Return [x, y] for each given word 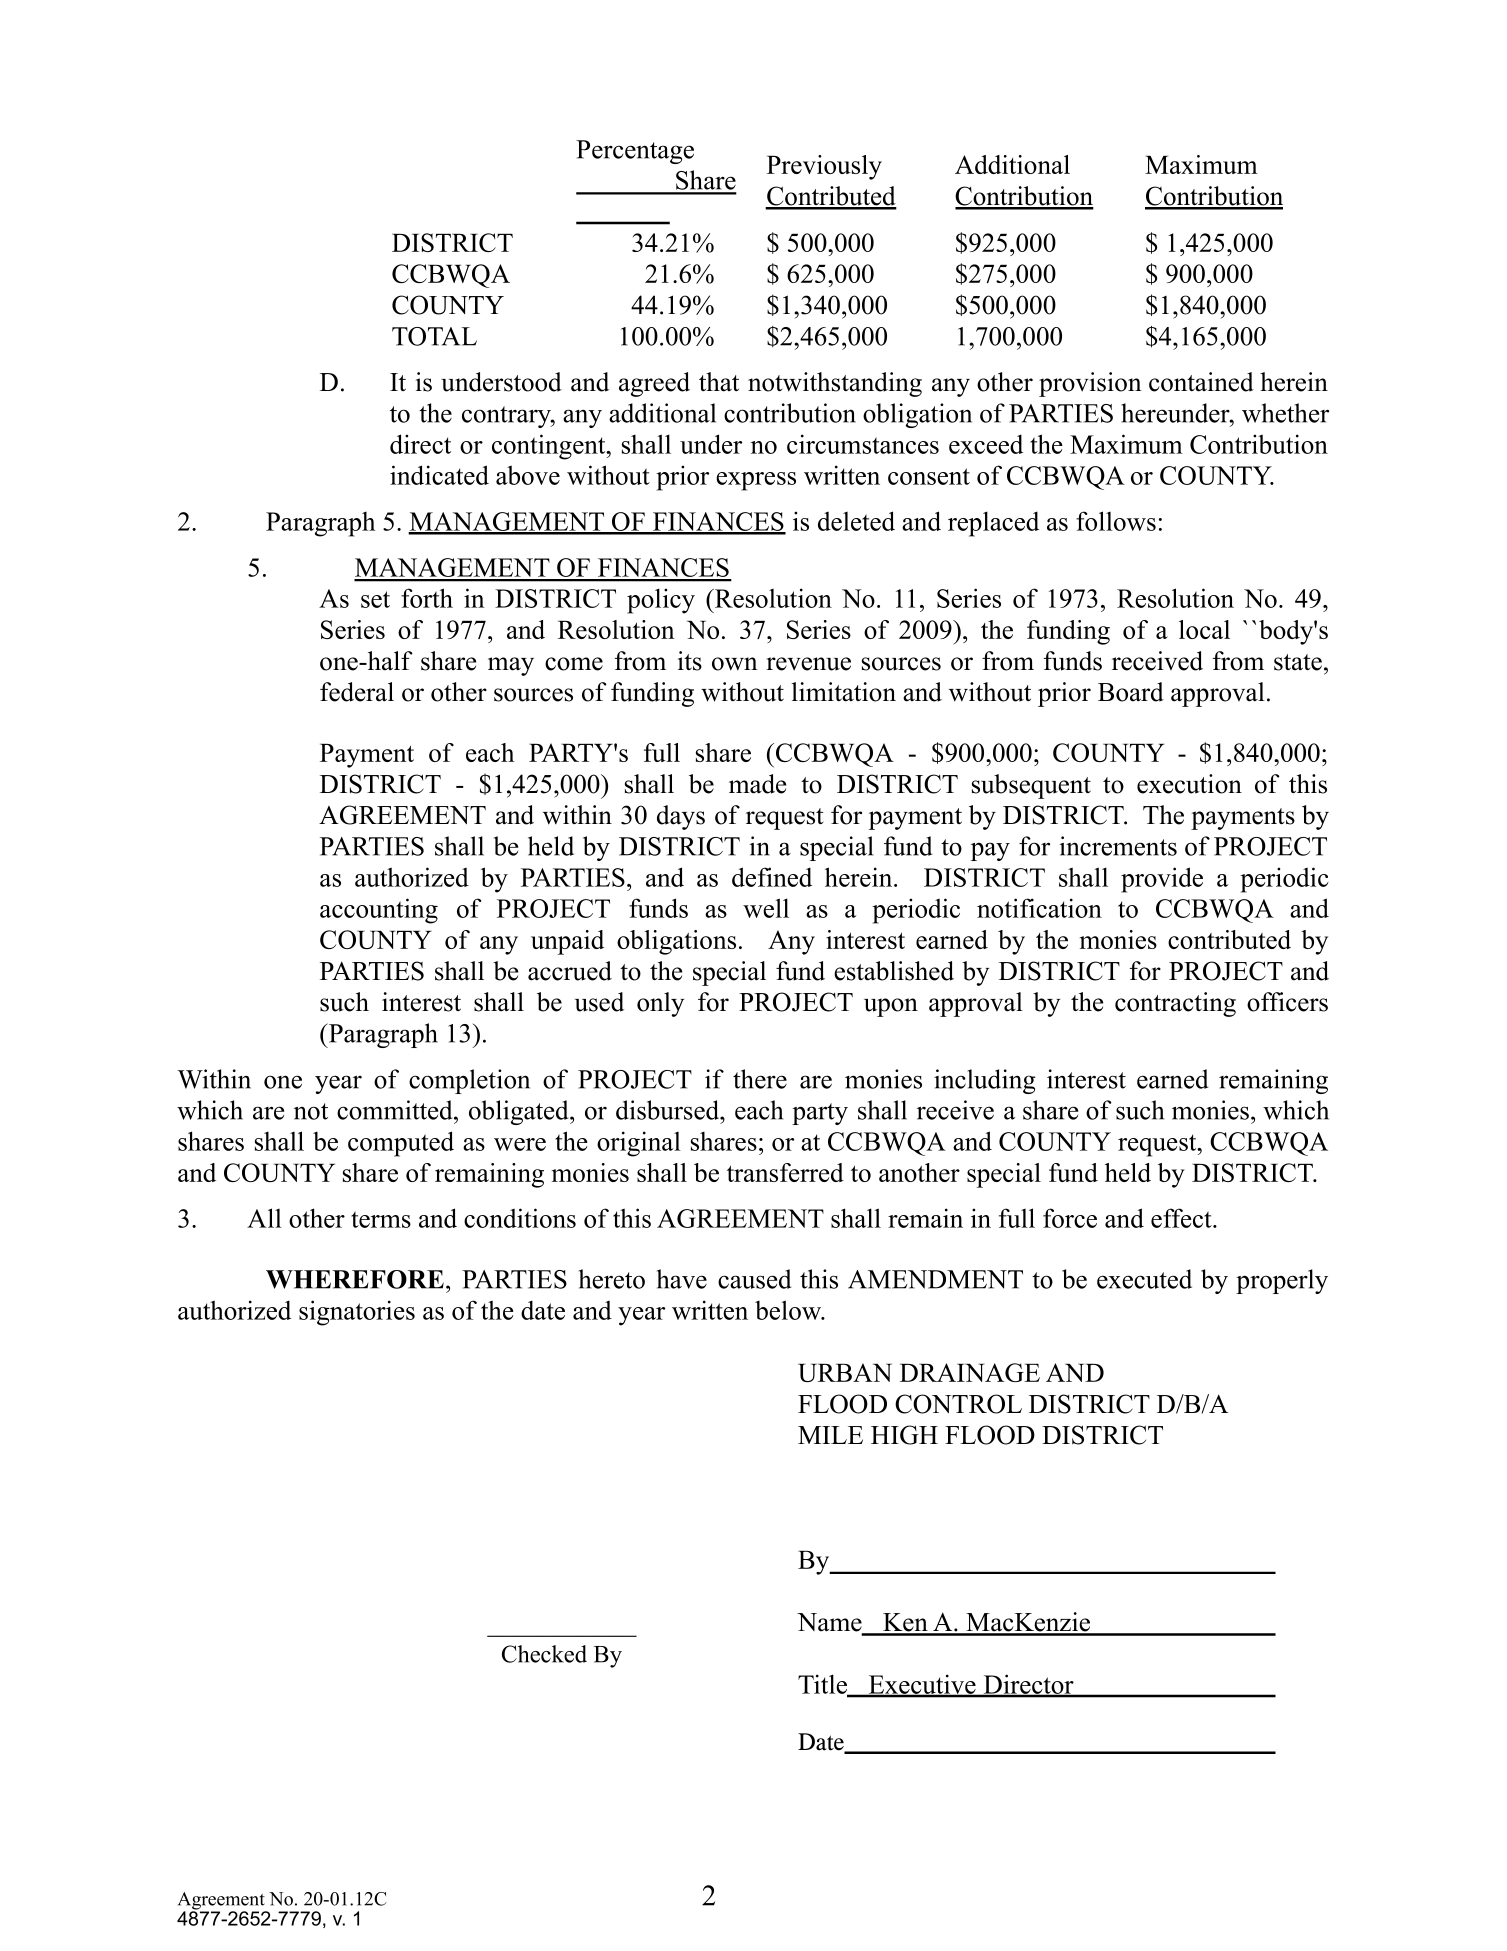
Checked [544, 1654]
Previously [824, 167]
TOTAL [434, 336]
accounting [379, 911]
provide [1162, 880]
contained [1201, 382]
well [766, 908]
